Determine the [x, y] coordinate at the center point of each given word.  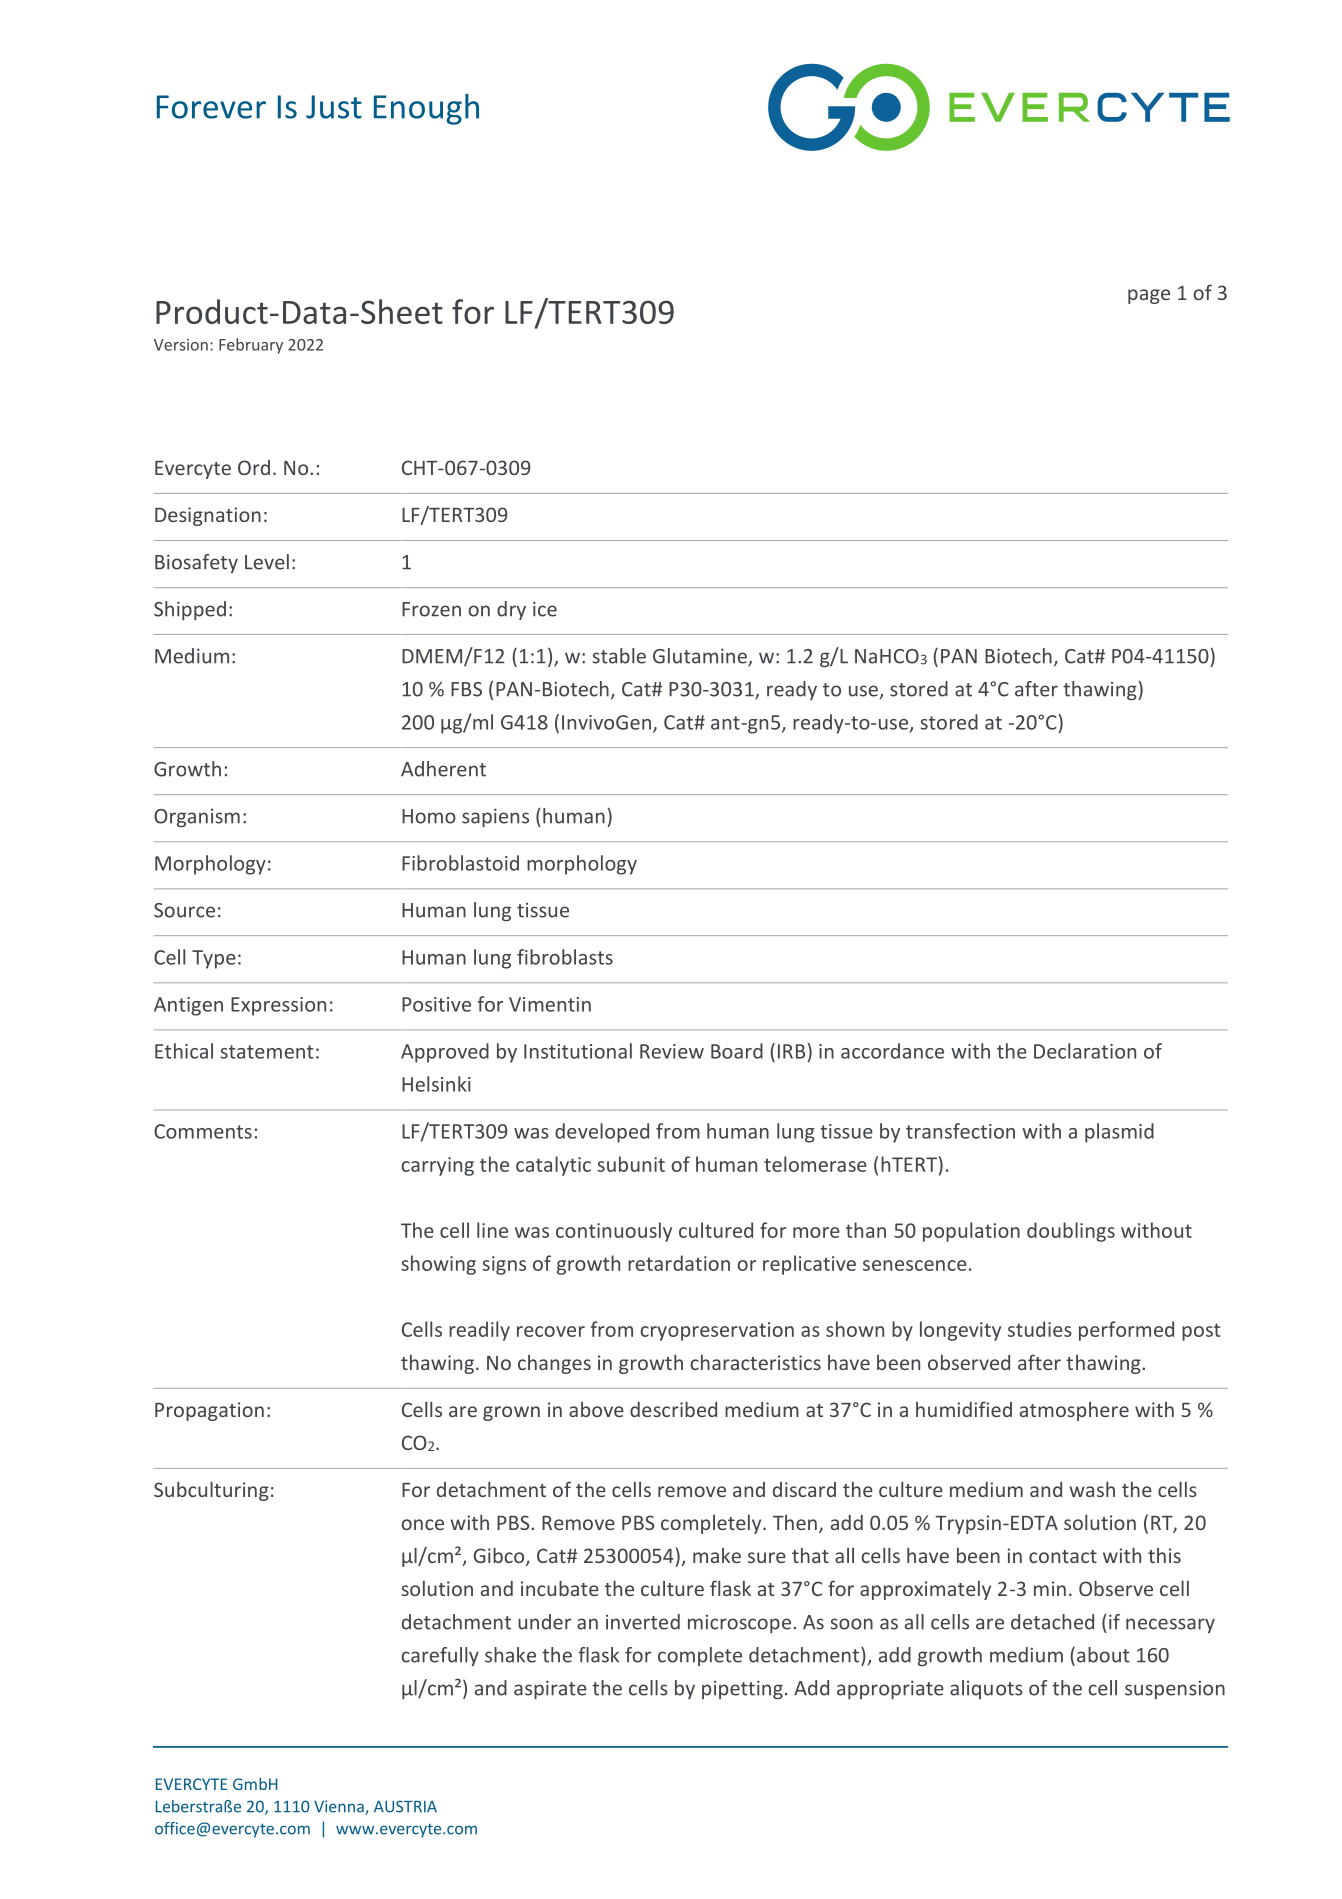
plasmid [1119, 1133]
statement [267, 1052]
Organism [197, 818]
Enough [426, 109]
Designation [208, 516]
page [1149, 296]
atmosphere [1074, 1411]
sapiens [495, 817]
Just [334, 107]
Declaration [1085, 1051]
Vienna [340, 1807]
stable [619, 656]
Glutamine [701, 657]
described [673, 1409]
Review [672, 1051]
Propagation [209, 1411]
